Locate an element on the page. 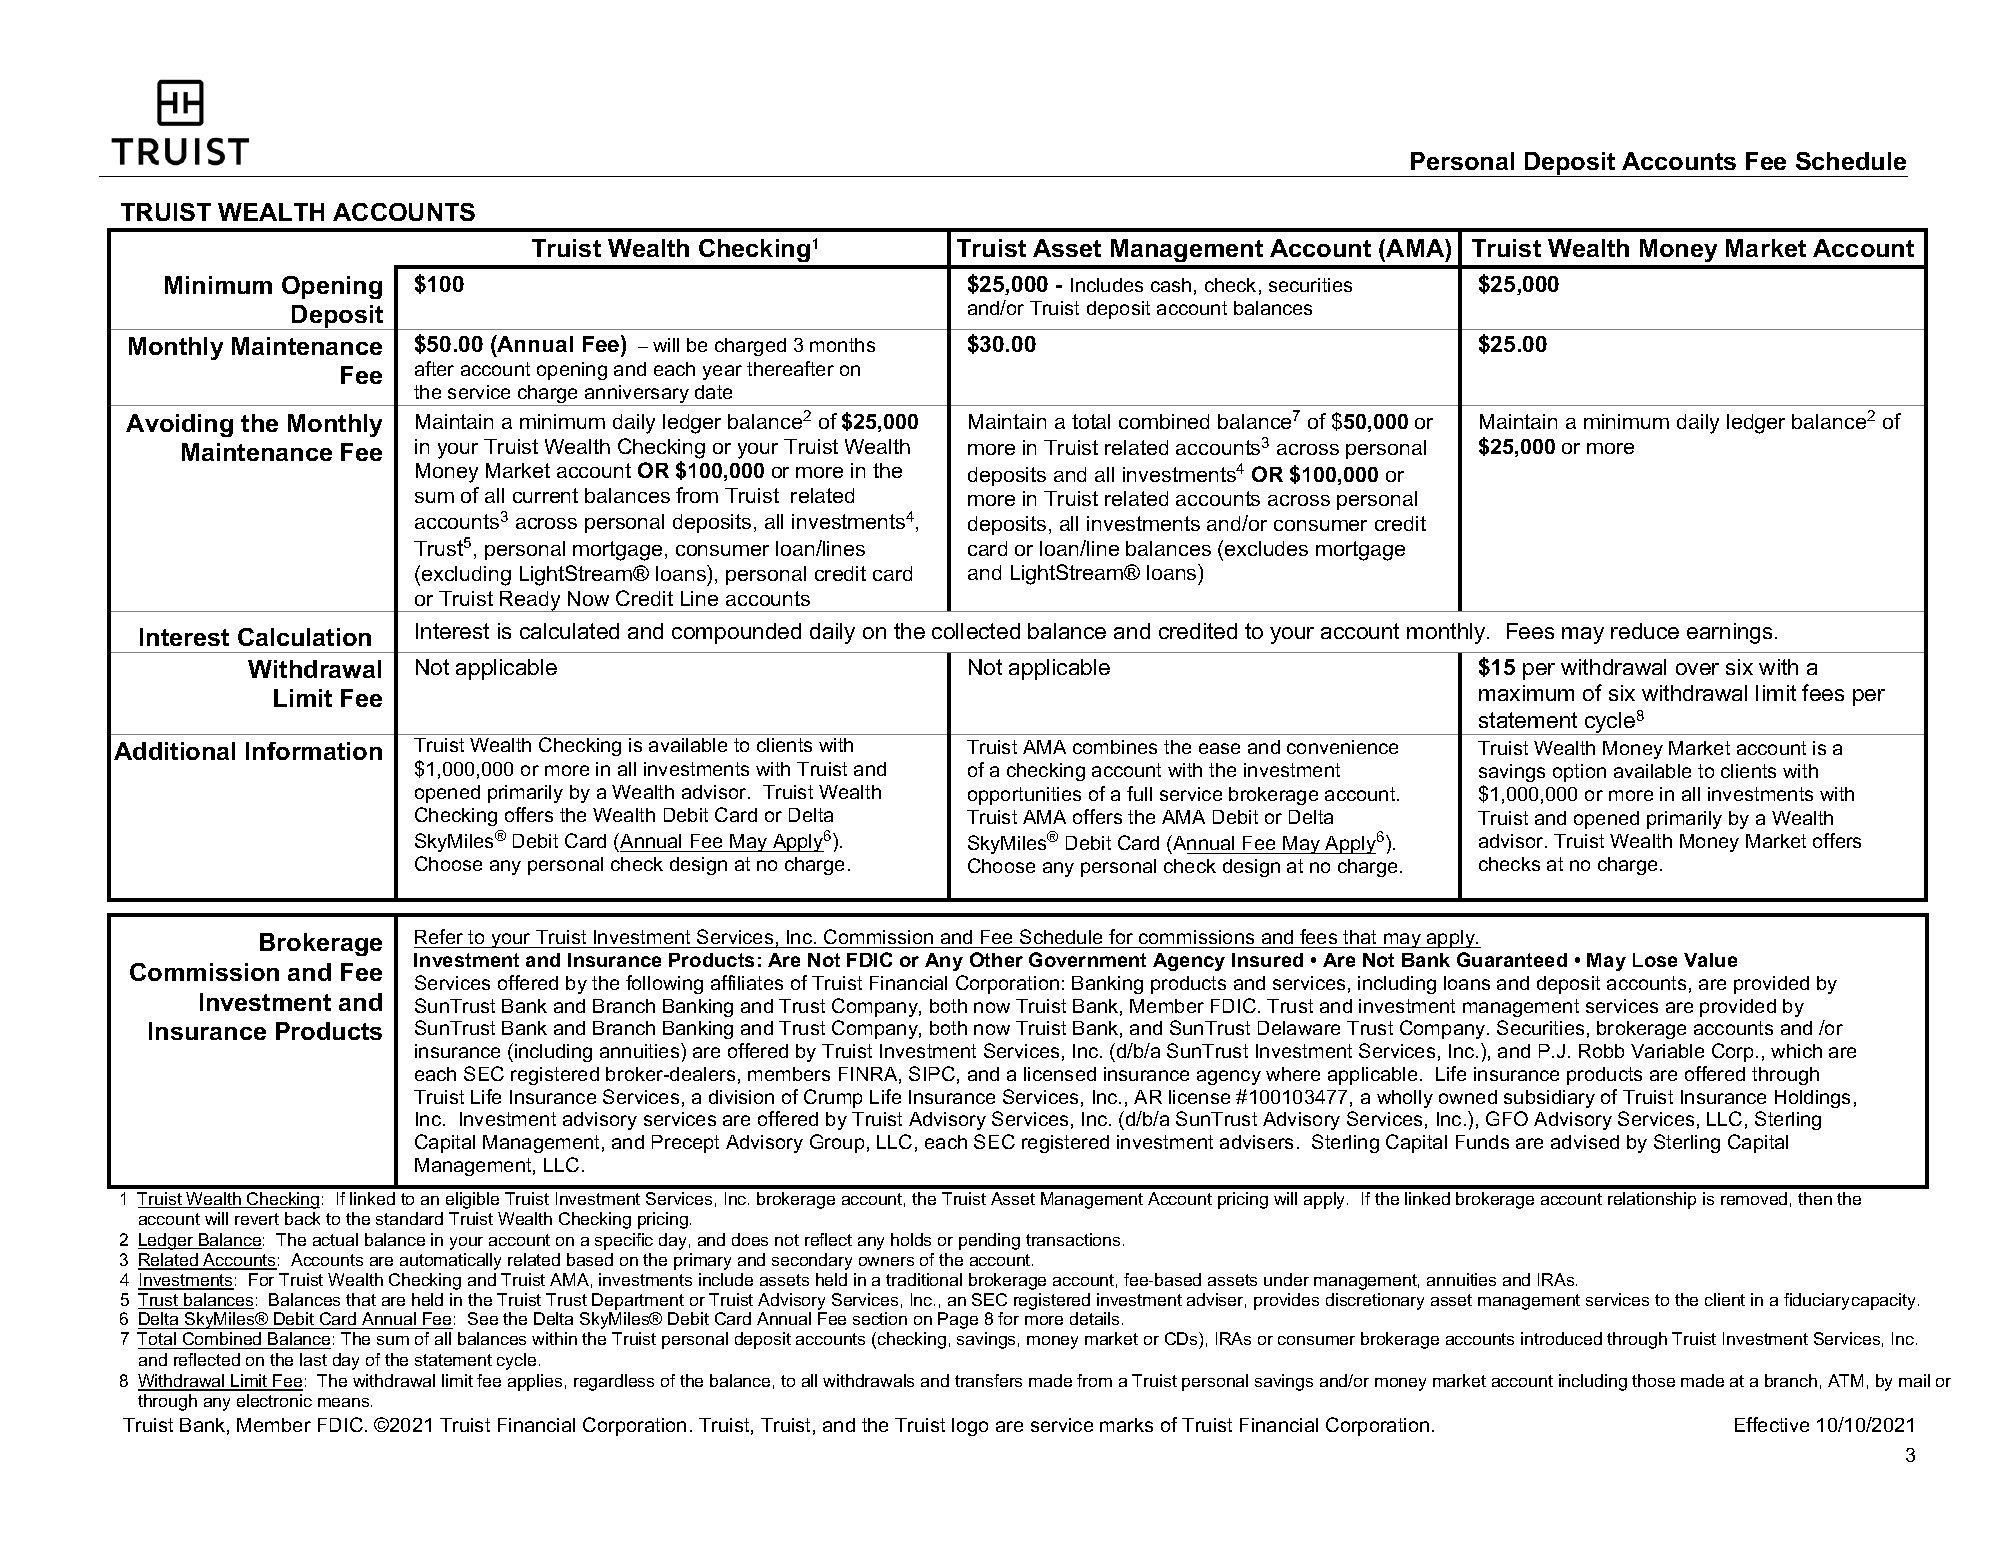 This document has width=1999, height=1545. those is located at coordinates (1653, 1380).
